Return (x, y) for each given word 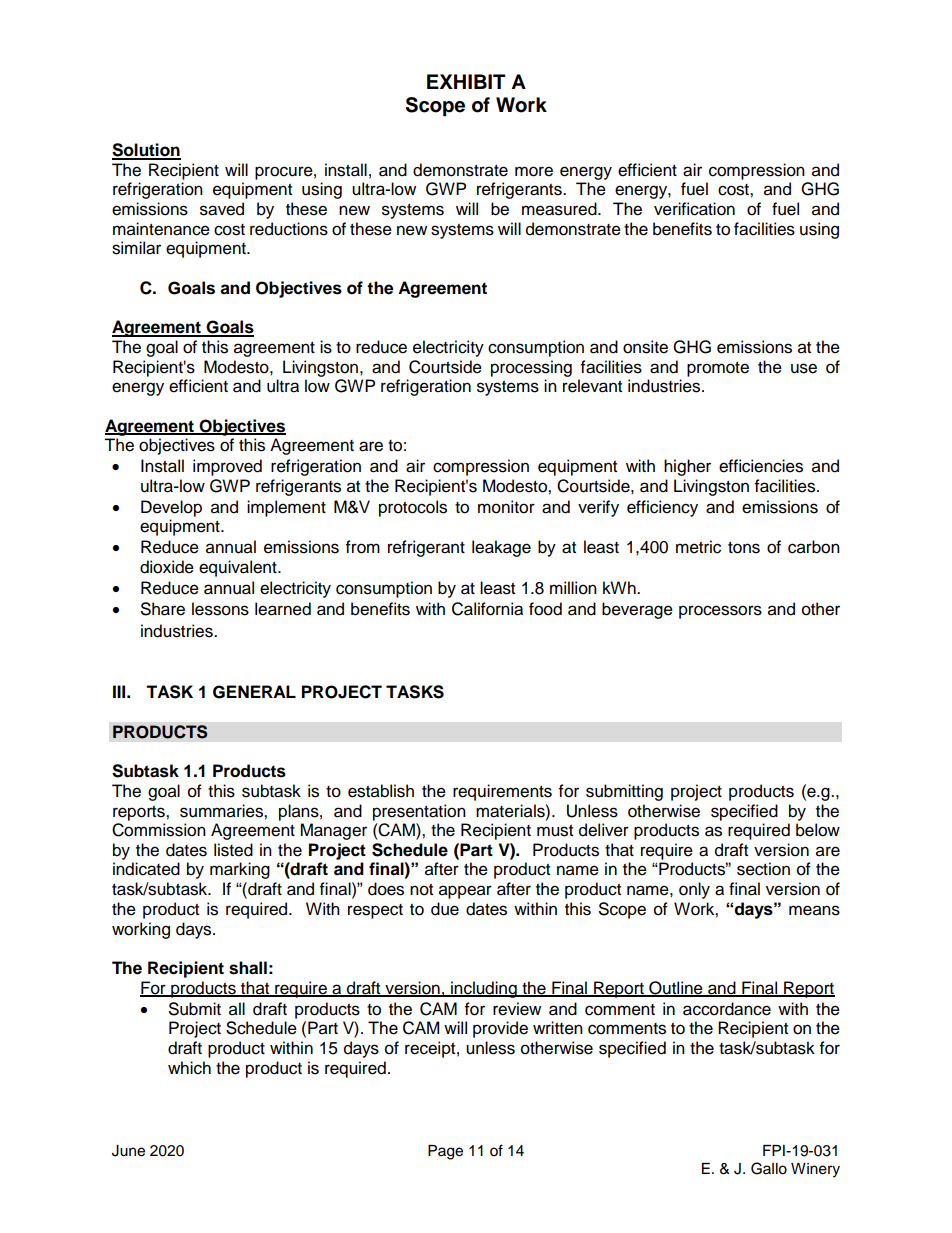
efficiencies (761, 466)
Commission (159, 830)
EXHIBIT (466, 81)
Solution (146, 151)
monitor (506, 507)
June (128, 1151)
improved (227, 467)
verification (694, 209)
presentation (419, 812)
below (818, 830)
